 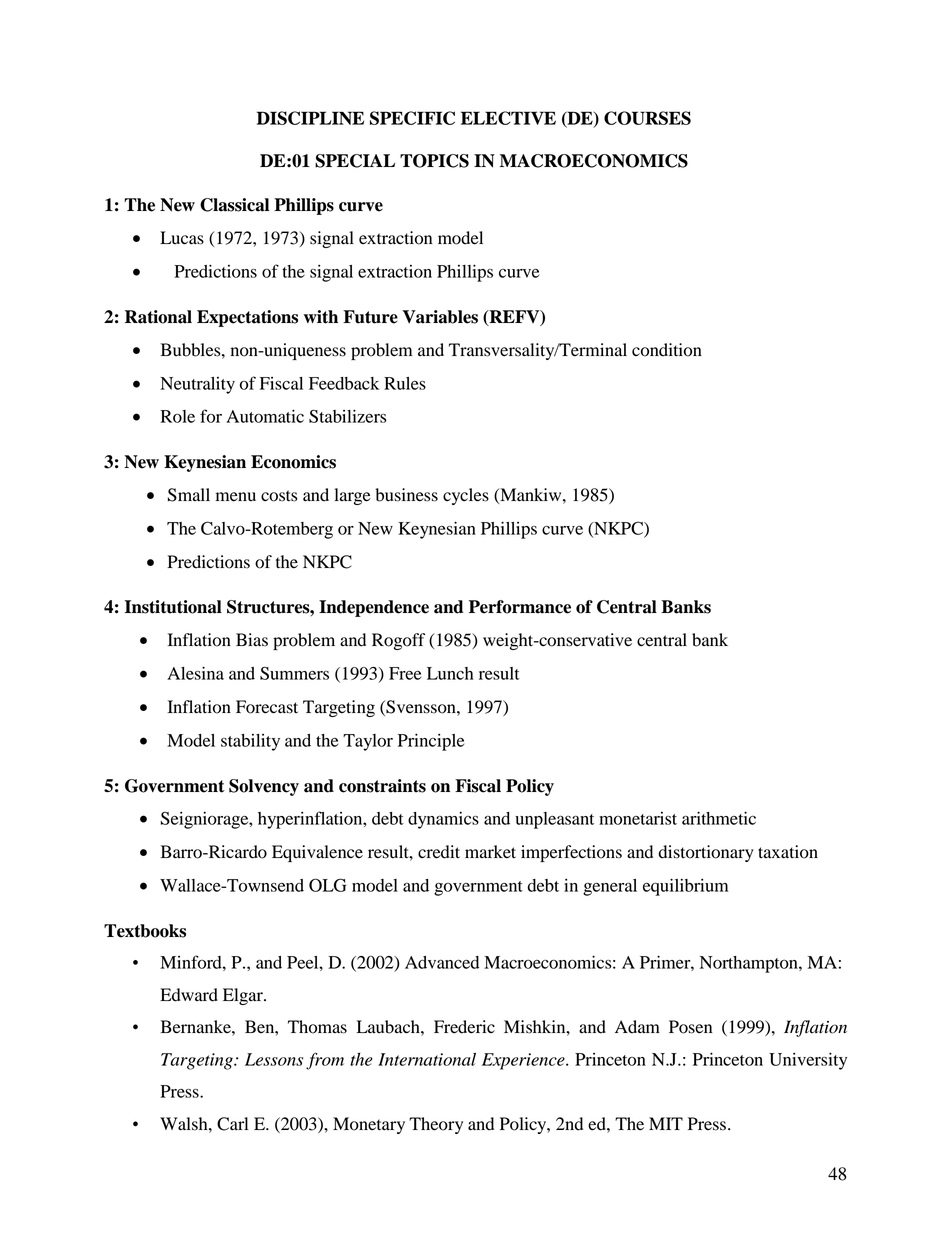 What do you see at coordinates (252, 640) in the document?
I see `Bias` at bounding box center [252, 640].
